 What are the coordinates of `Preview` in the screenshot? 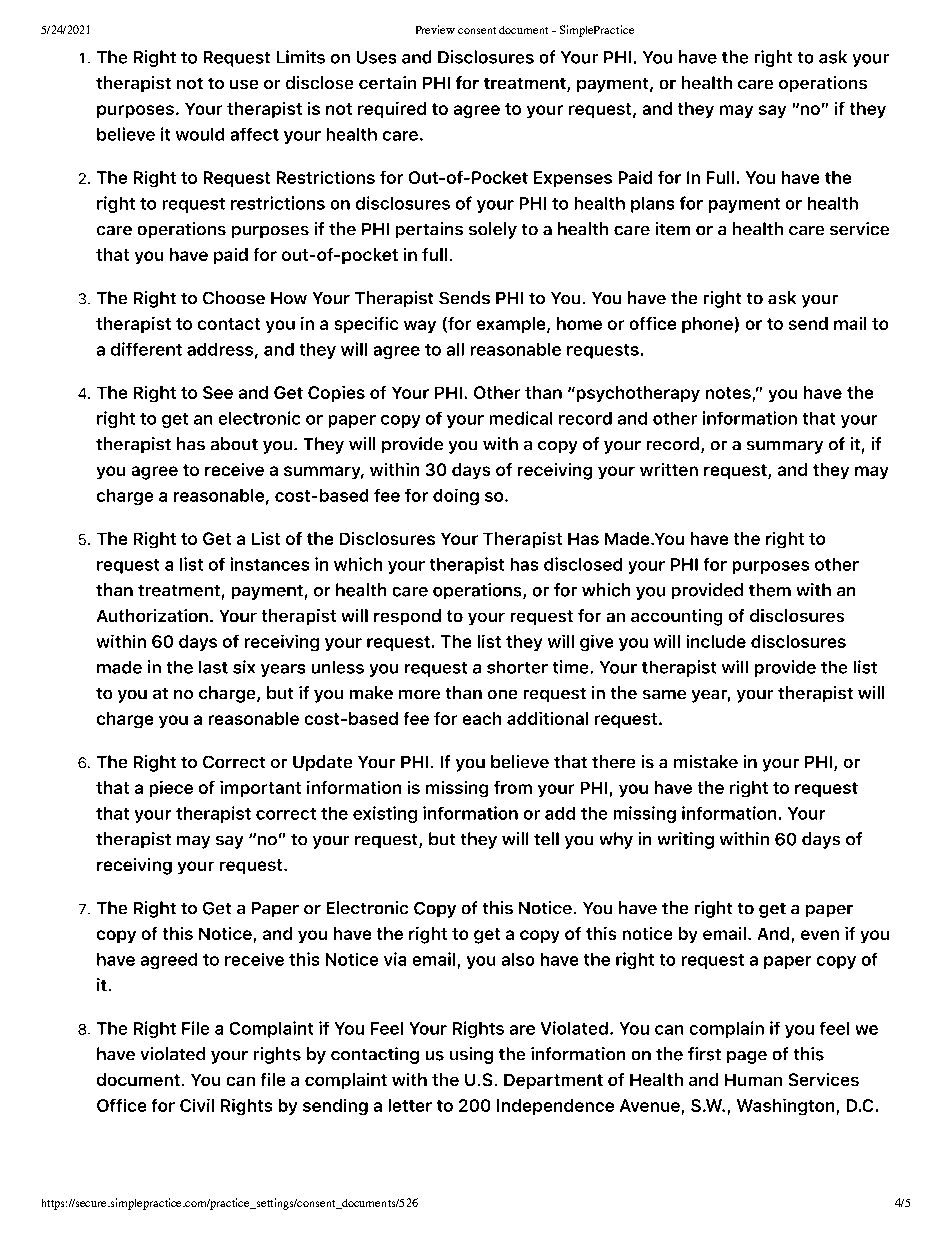 It's located at (435, 29).
